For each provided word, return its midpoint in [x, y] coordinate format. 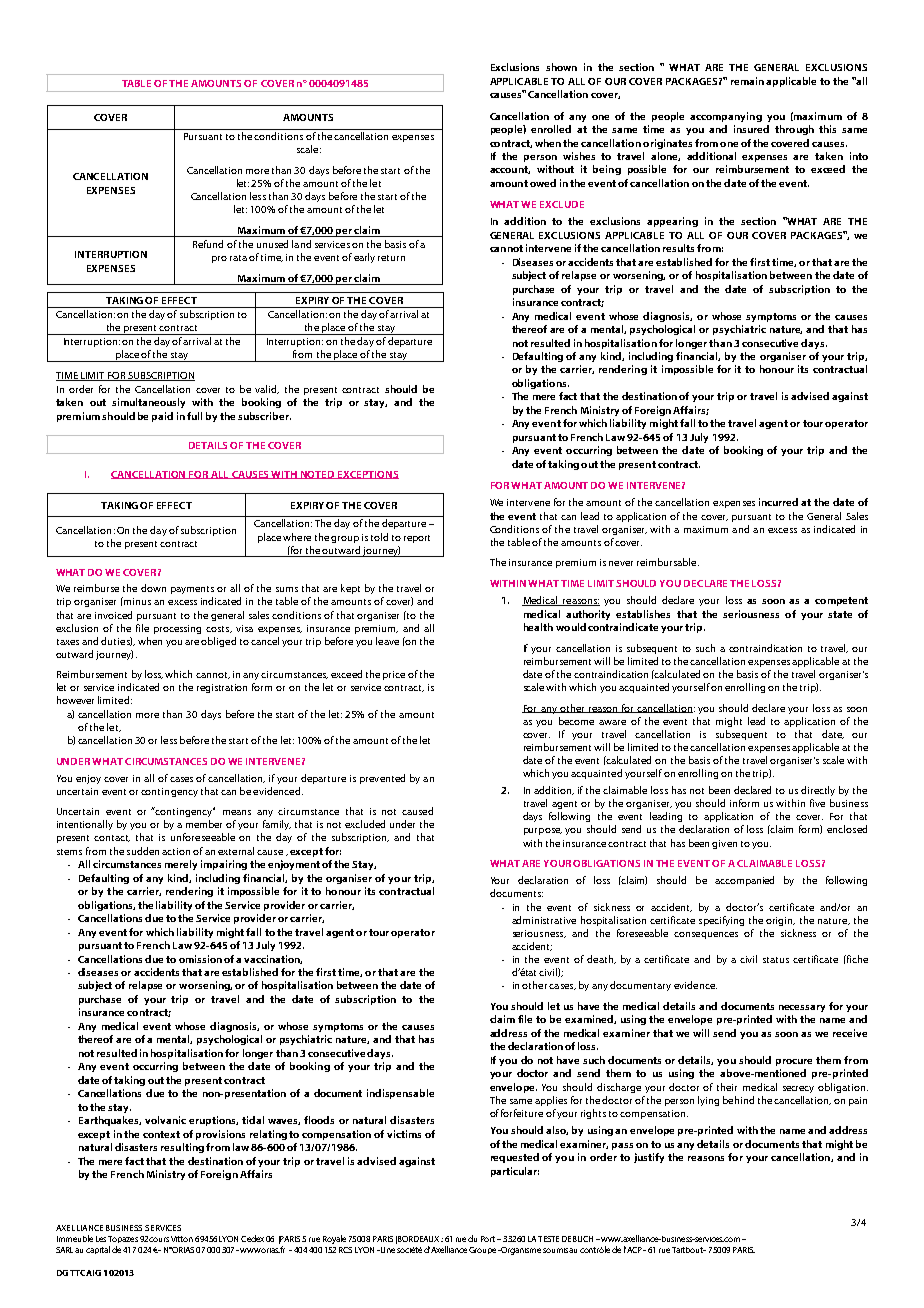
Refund [208, 244]
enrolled [551, 129]
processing [177, 629]
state [840, 614]
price [394, 675]
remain [747, 81]
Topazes [123, 1239]
